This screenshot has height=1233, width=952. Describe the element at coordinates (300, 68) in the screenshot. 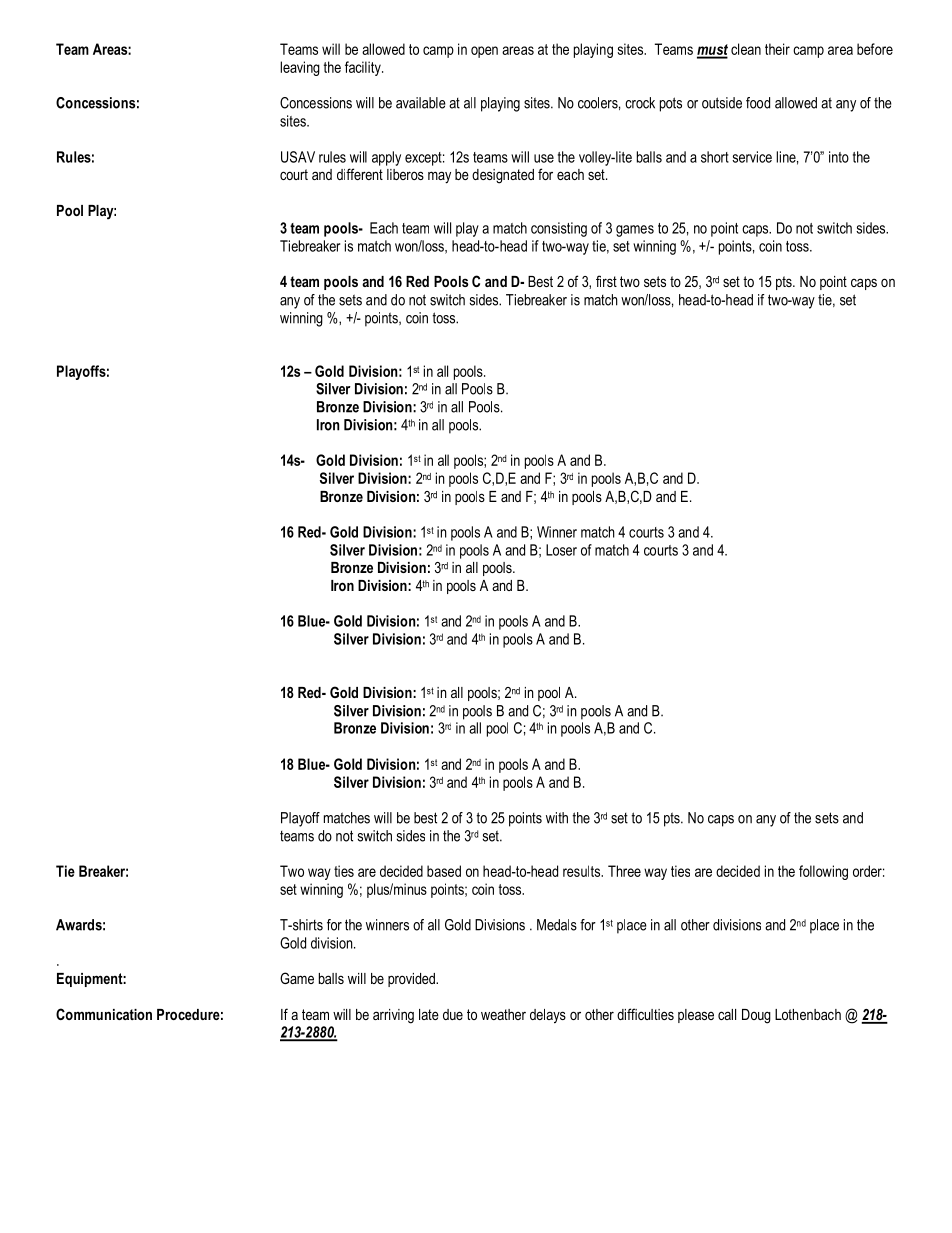

I see `leaving` at that location.
